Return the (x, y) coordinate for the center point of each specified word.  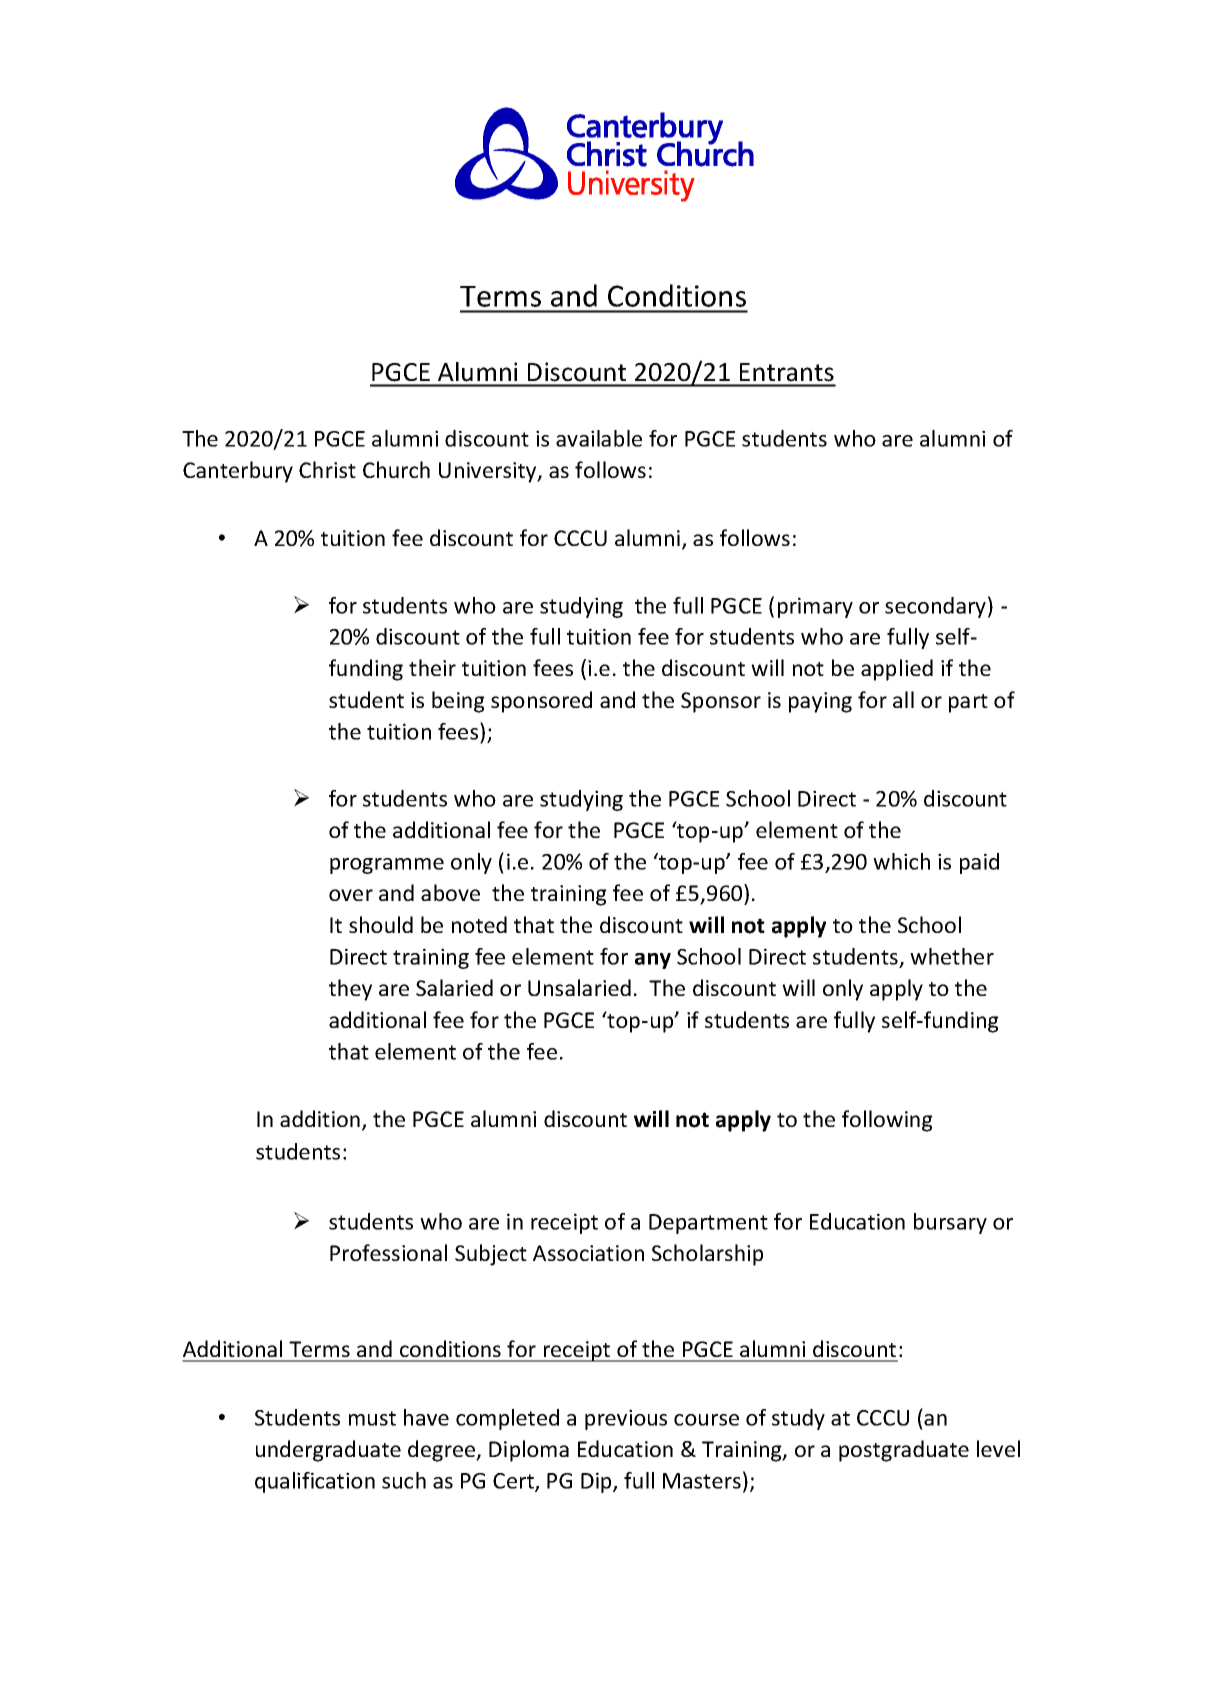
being (458, 702)
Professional (388, 1252)
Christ (327, 469)
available (599, 438)
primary (815, 607)
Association (588, 1253)
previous (626, 1419)
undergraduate (328, 1451)
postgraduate (904, 1451)
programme (387, 866)
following (887, 1121)
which (901, 861)
